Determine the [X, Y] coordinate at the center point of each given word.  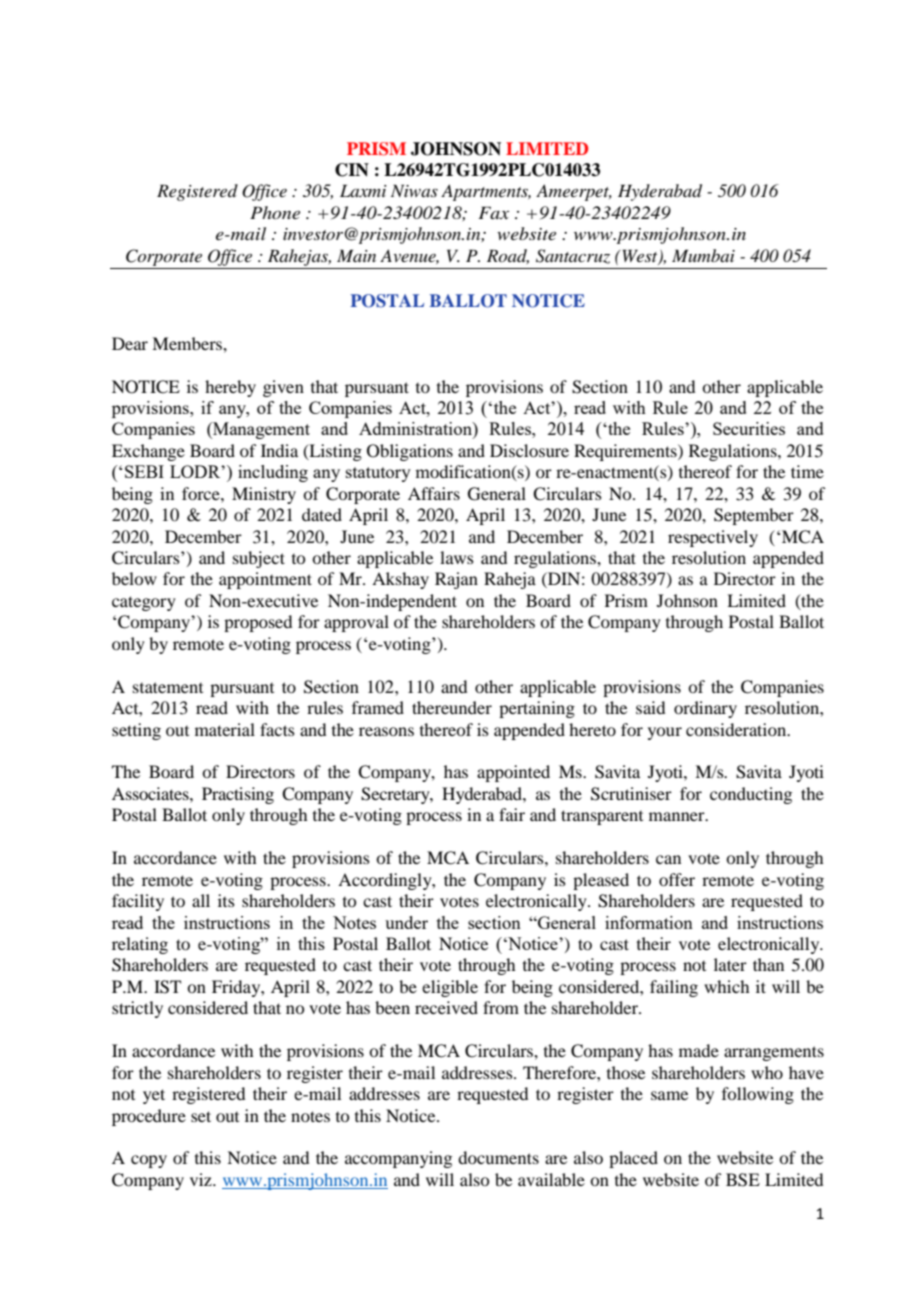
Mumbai [703, 255]
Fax [493, 212]
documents [498, 1157]
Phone [275, 213]
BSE [743, 1180]
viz [202, 1179]
